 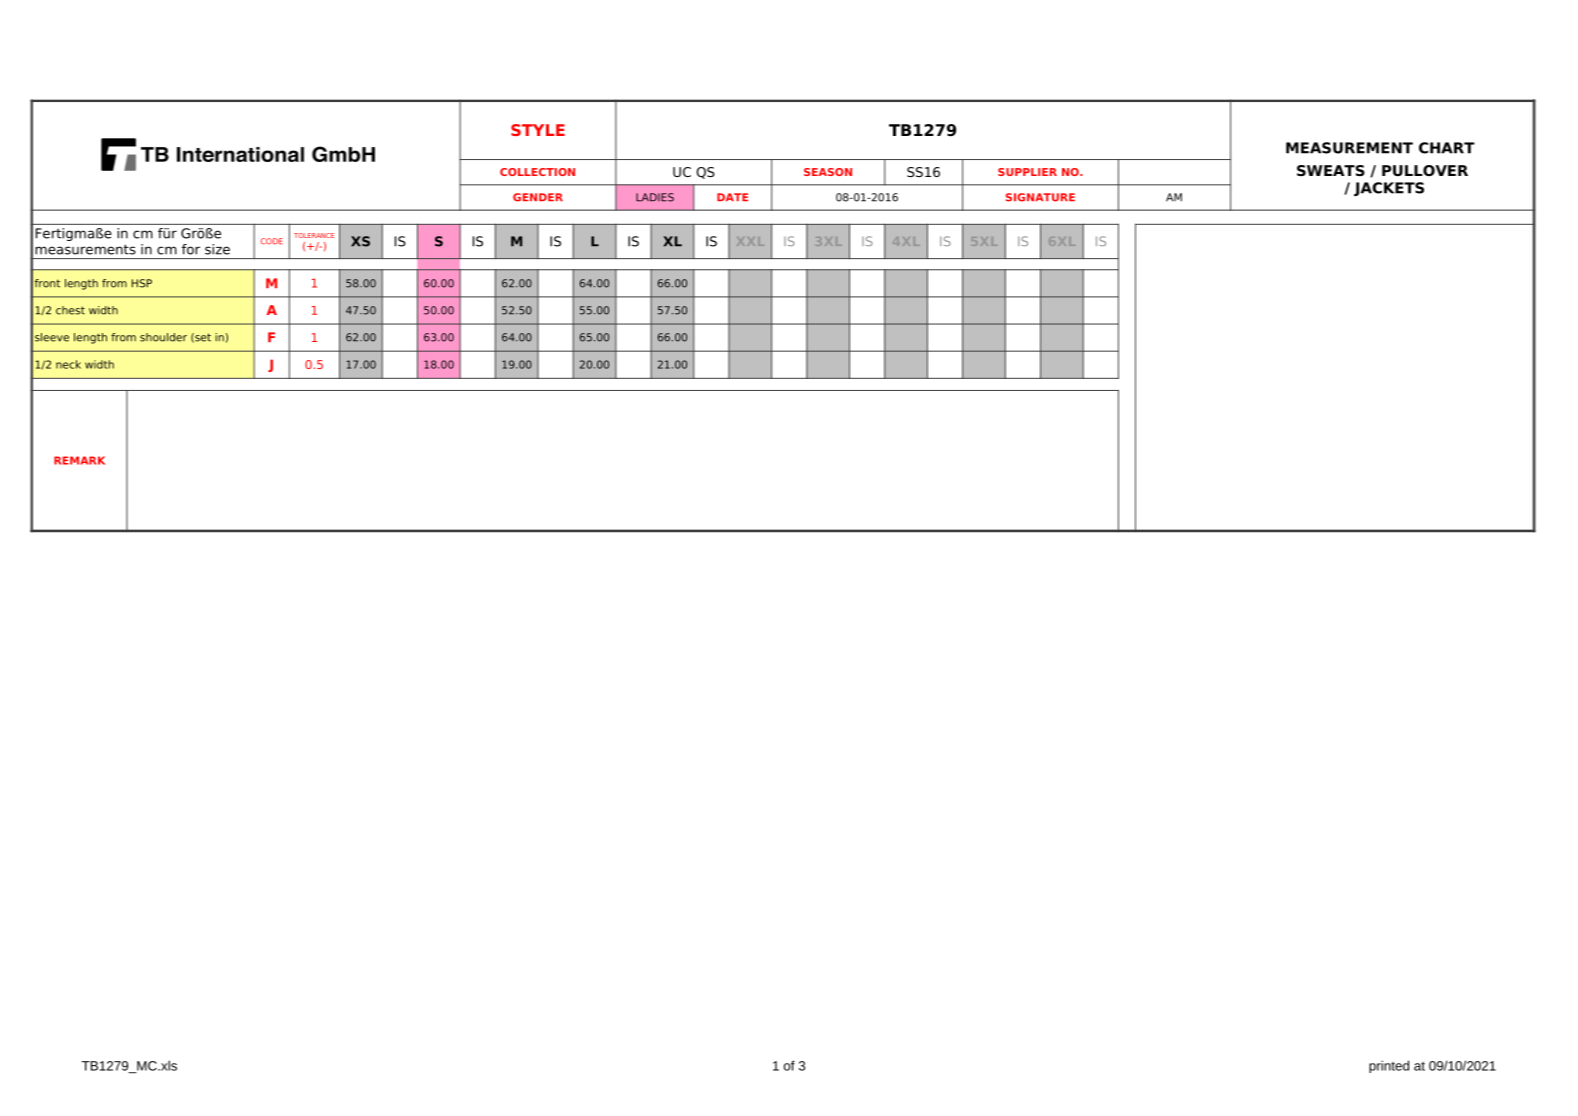 What do you see at coordinates (828, 172) in the image?
I see `SEASON` at bounding box center [828, 172].
